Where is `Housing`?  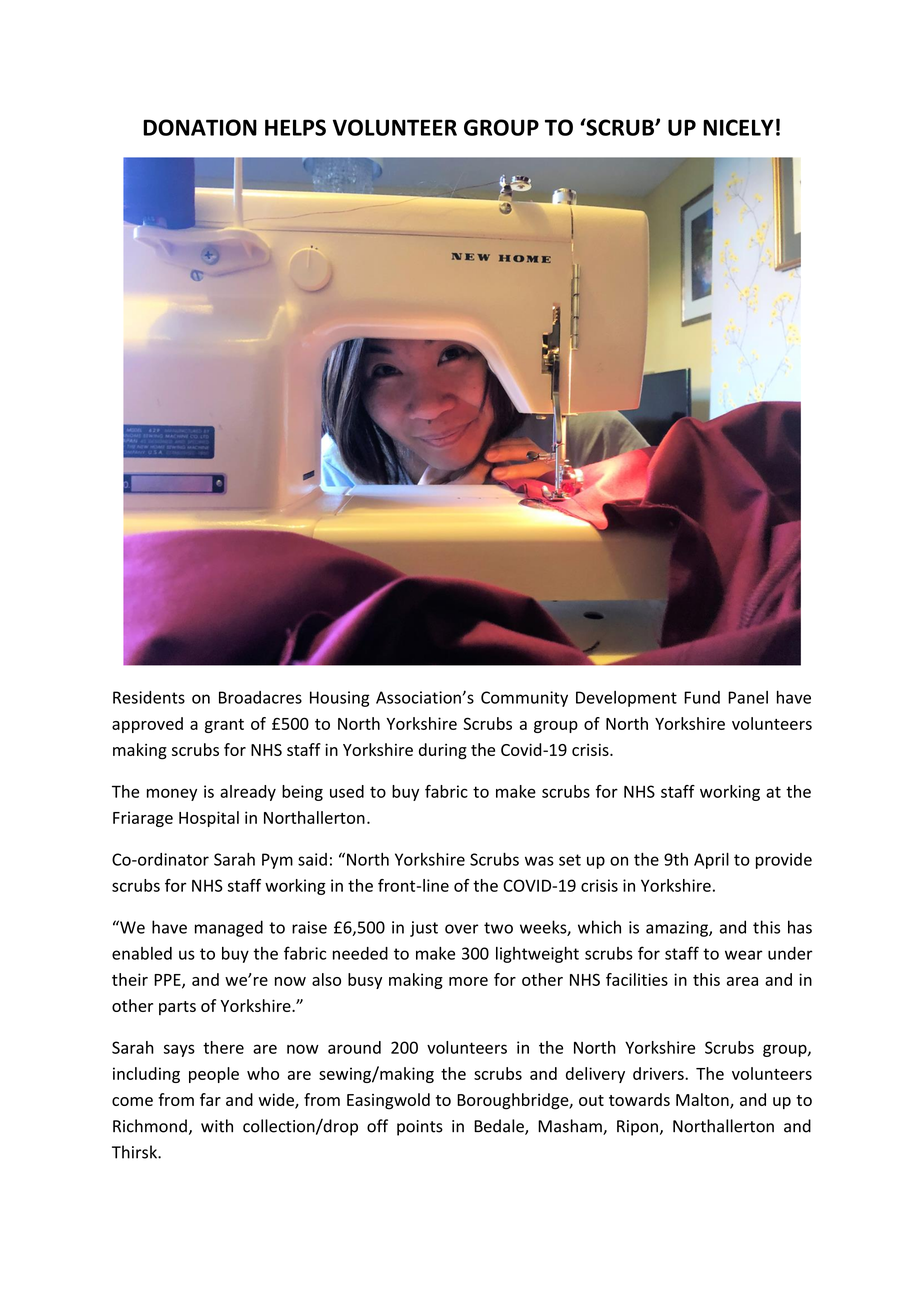 Housing is located at coordinates (340, 699).
